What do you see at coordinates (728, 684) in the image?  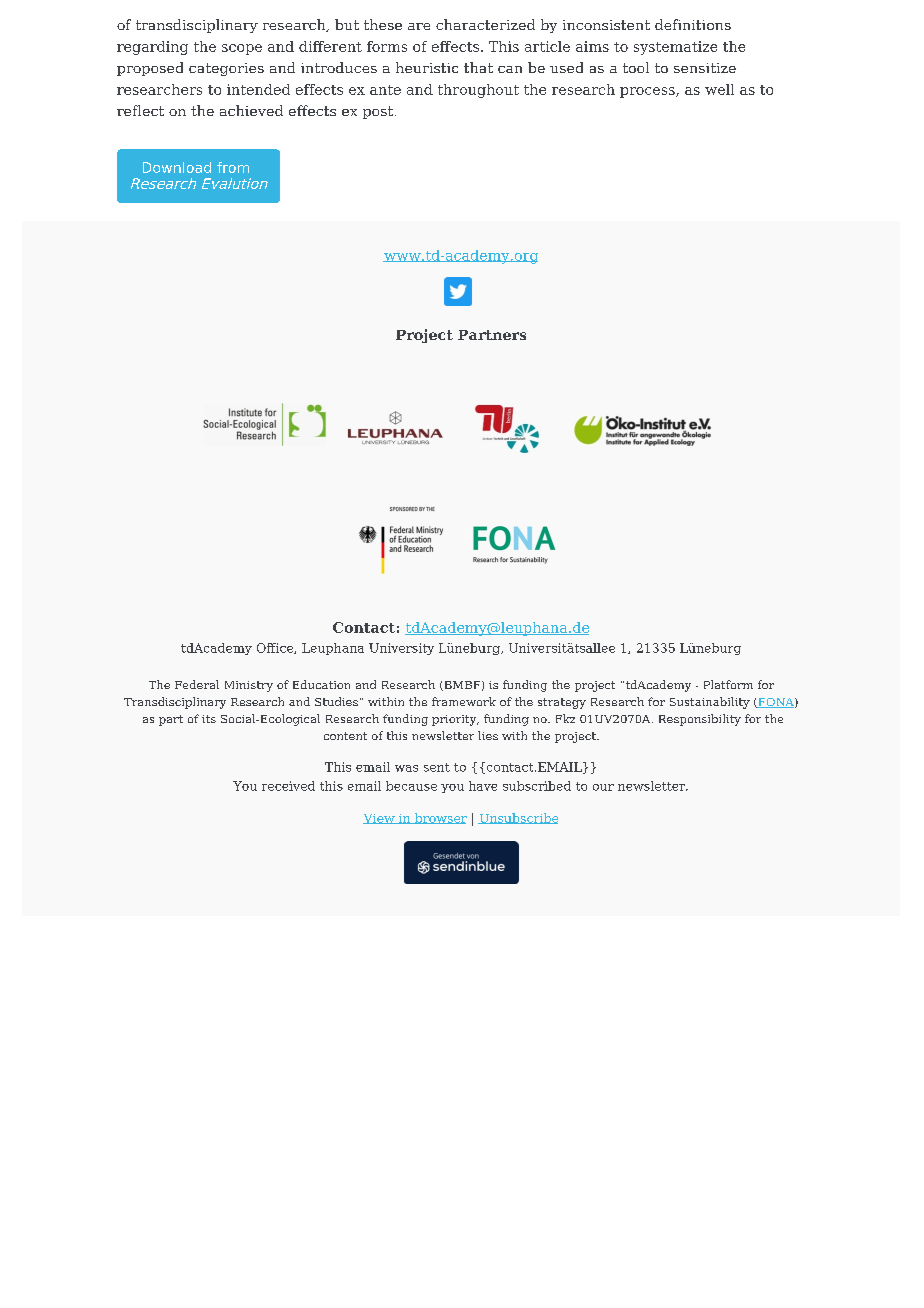 I see `Platform` at bounding box center [728, 684].
